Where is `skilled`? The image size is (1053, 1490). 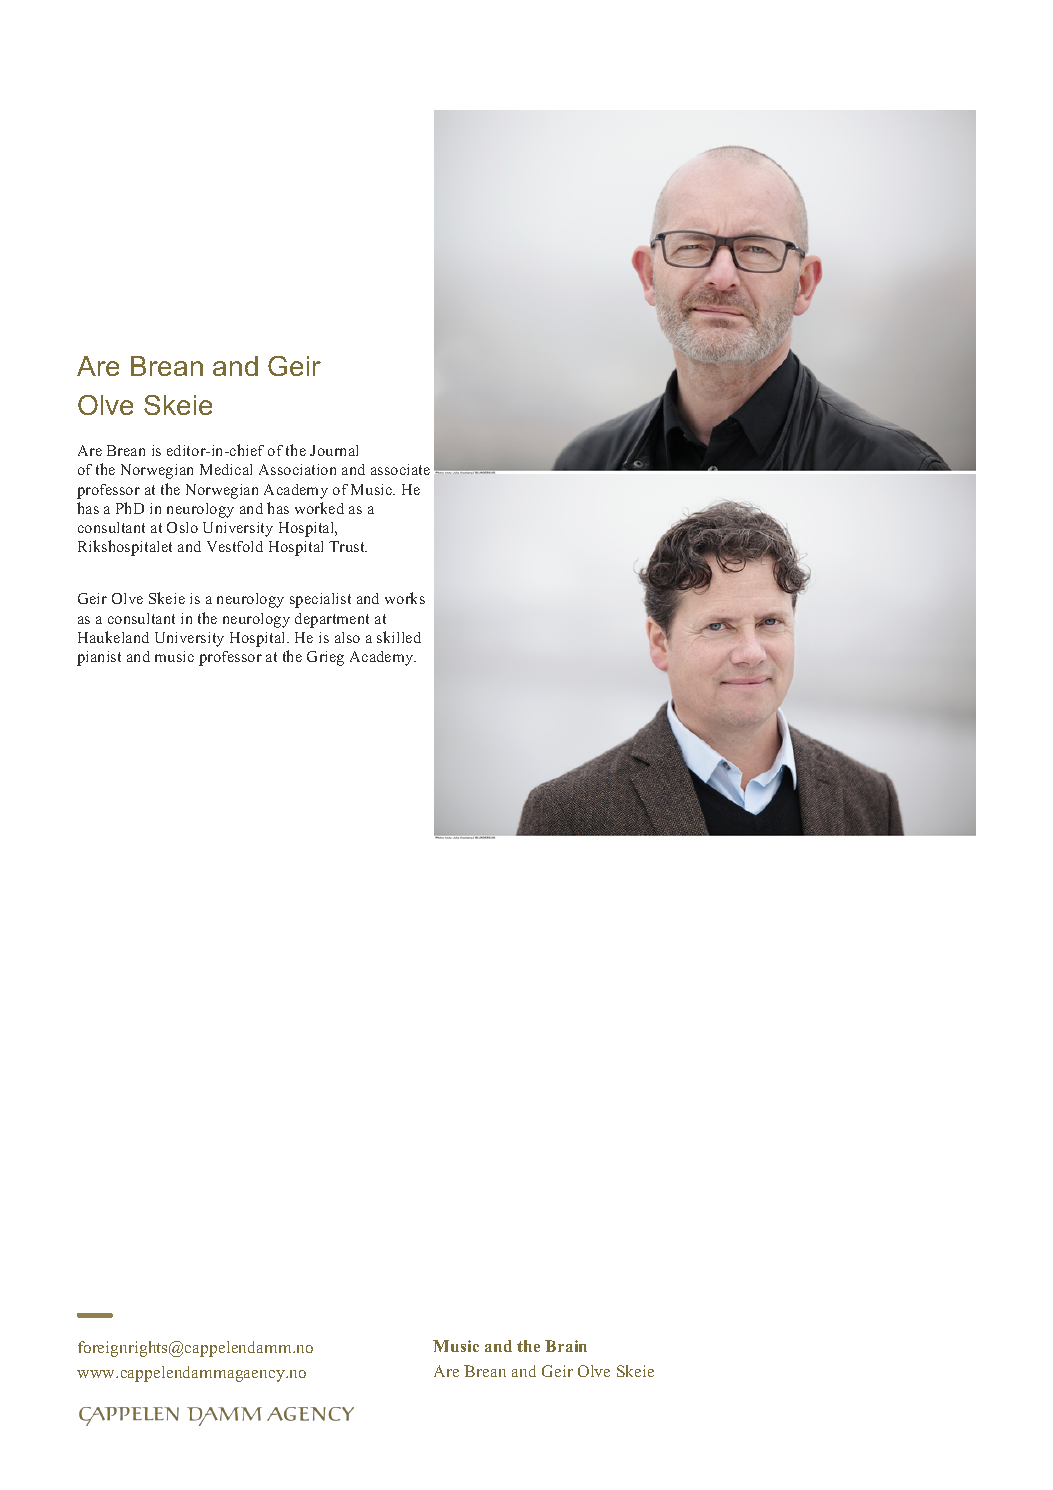 skilled is located at coordinates (399, 637).
